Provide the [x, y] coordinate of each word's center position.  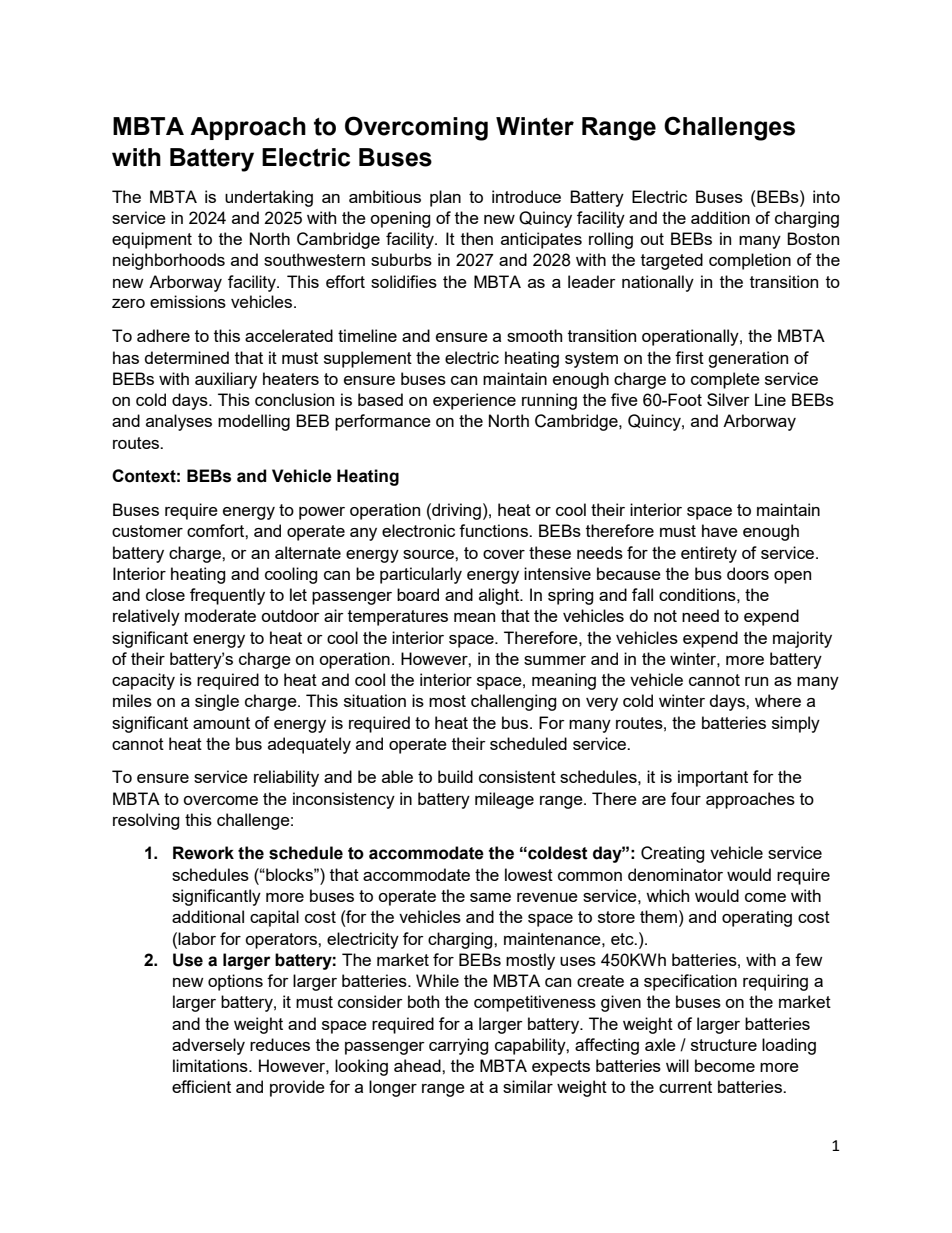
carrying [459, 1046]
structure [724, 1045]
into [826, 196]
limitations [211, 1065]
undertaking [269, 198]
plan [445, 198]
